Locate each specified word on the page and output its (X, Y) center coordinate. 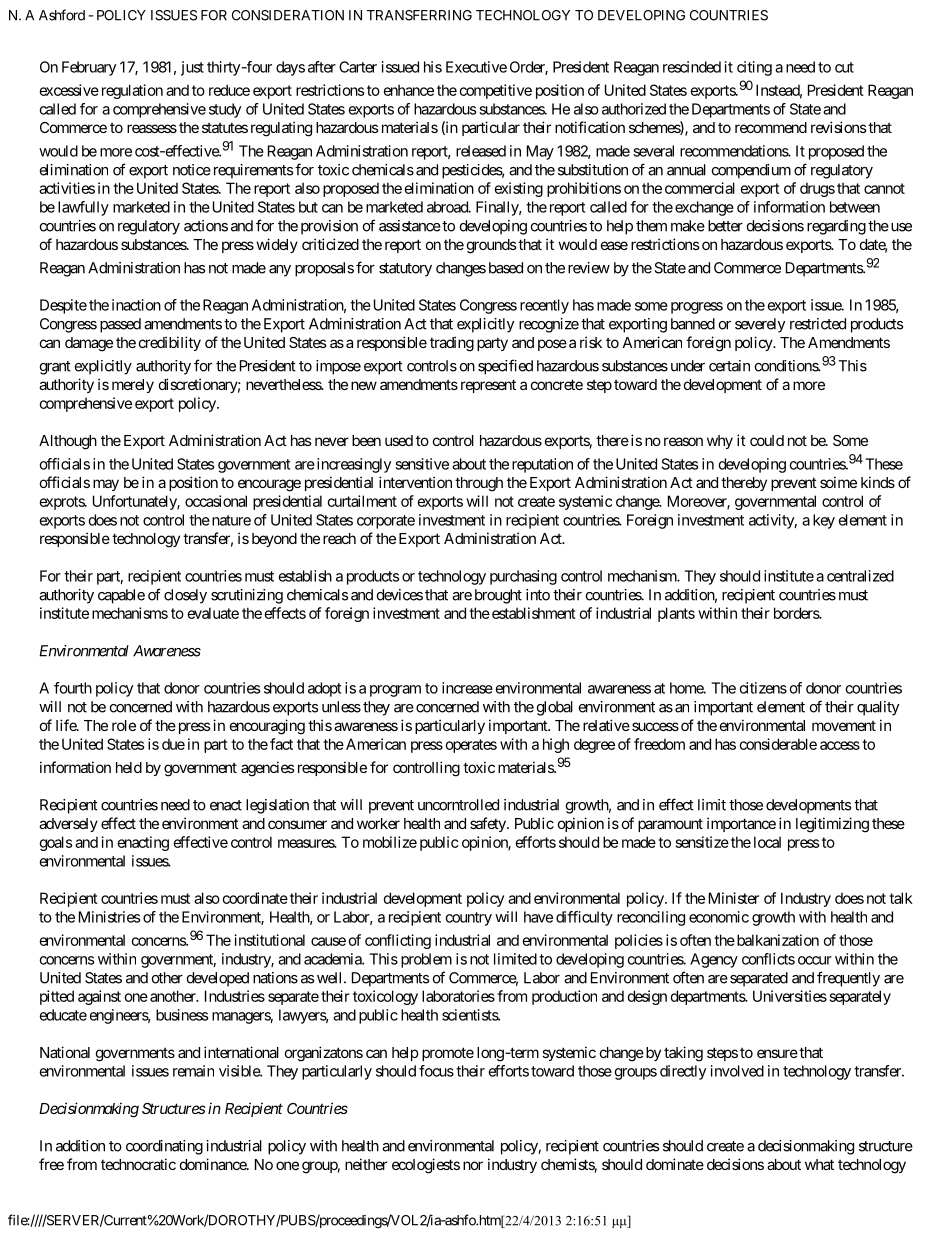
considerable (778, 744)
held (129, 767)
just (192, 68)
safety (489, 824)
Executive (476, 67)
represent (488, 386)
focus (436, 1071)
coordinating (164, 1147)
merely (133, 386)
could (767, 440)
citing (754, 68)
